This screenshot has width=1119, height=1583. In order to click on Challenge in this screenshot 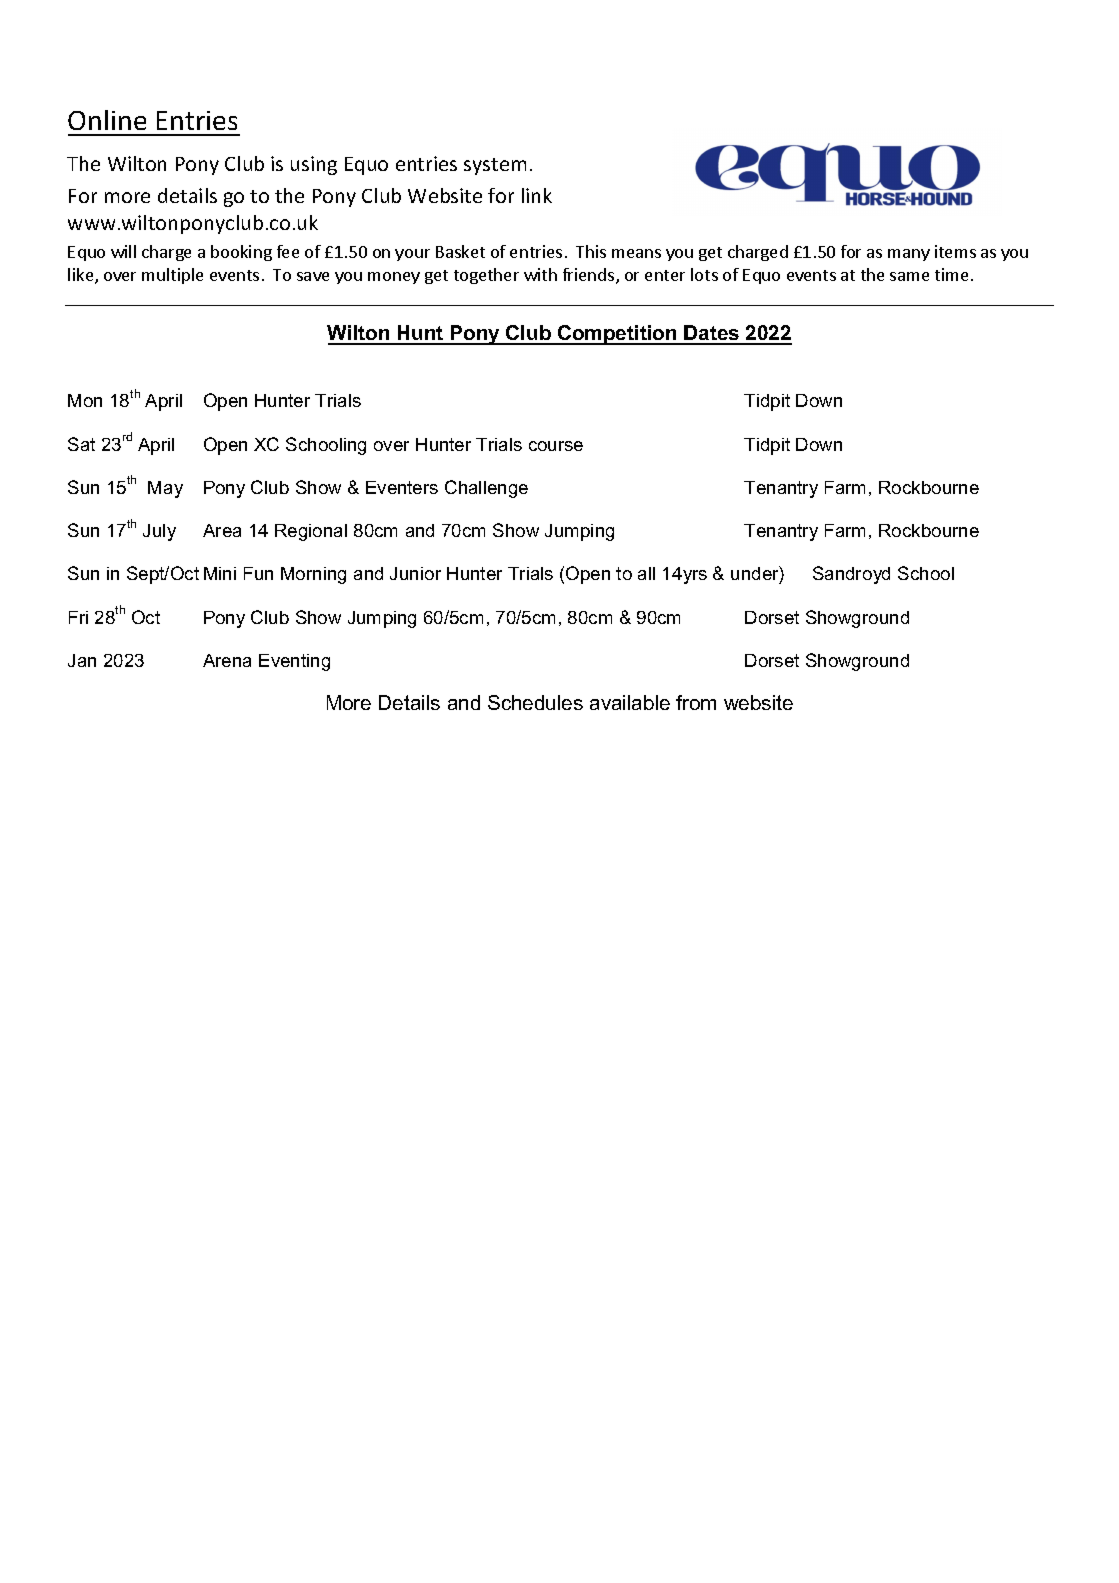, I will do `click(486, 489)`.
